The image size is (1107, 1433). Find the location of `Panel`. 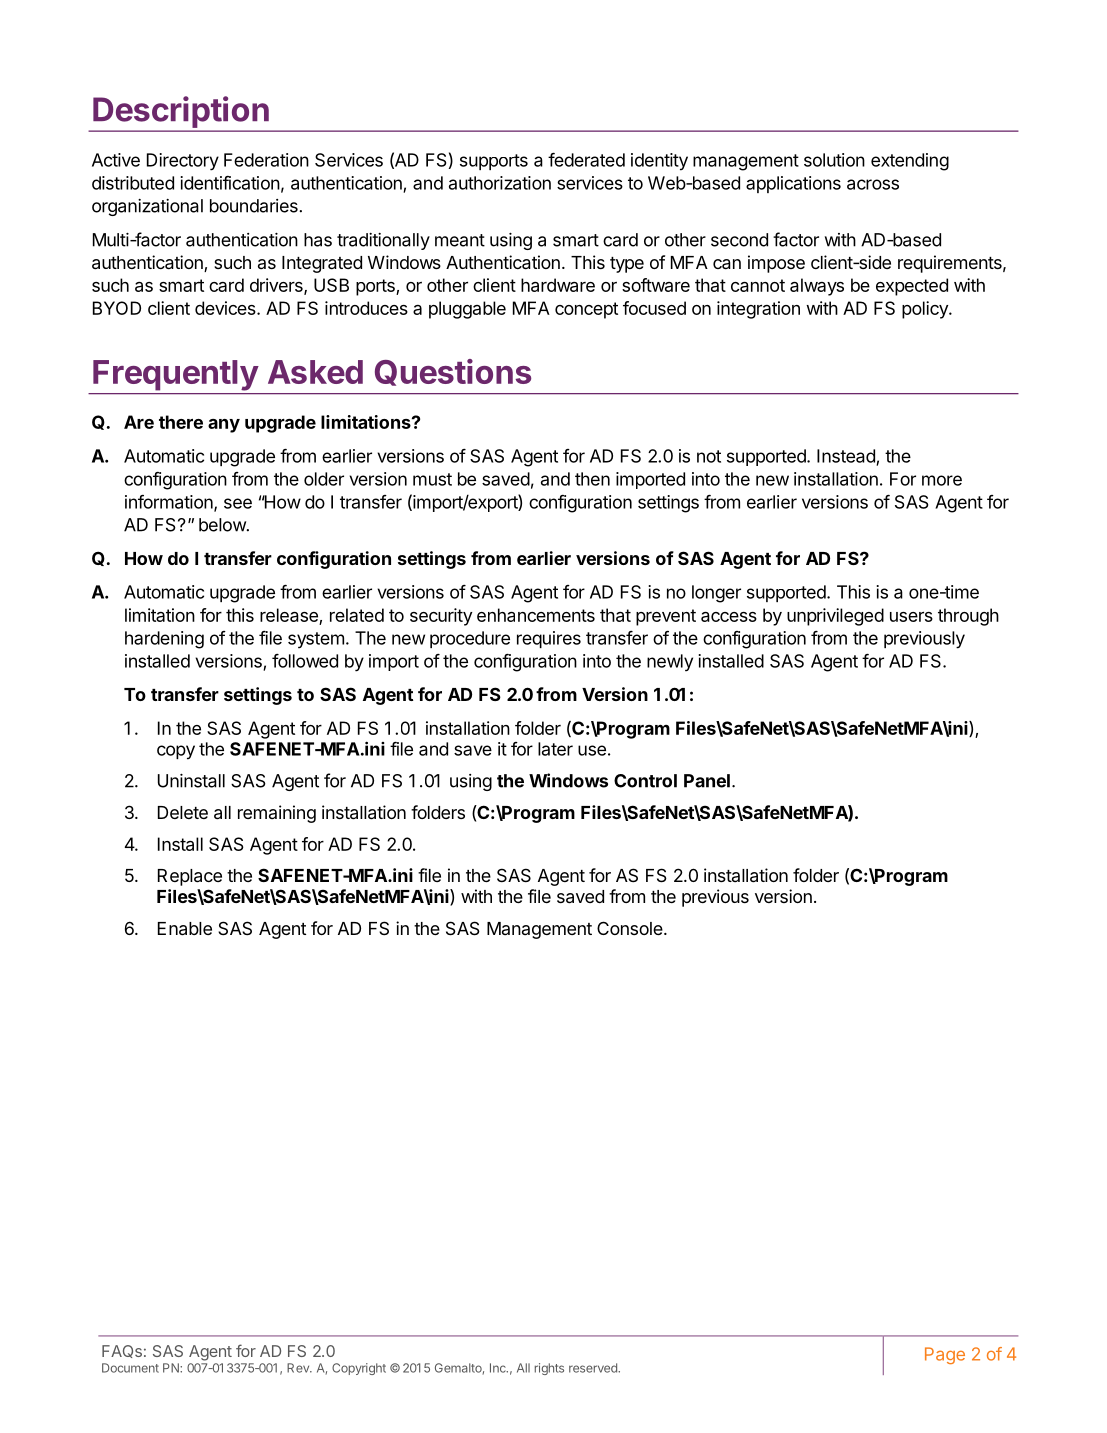

Panel is located at coordinates (707, 781).
